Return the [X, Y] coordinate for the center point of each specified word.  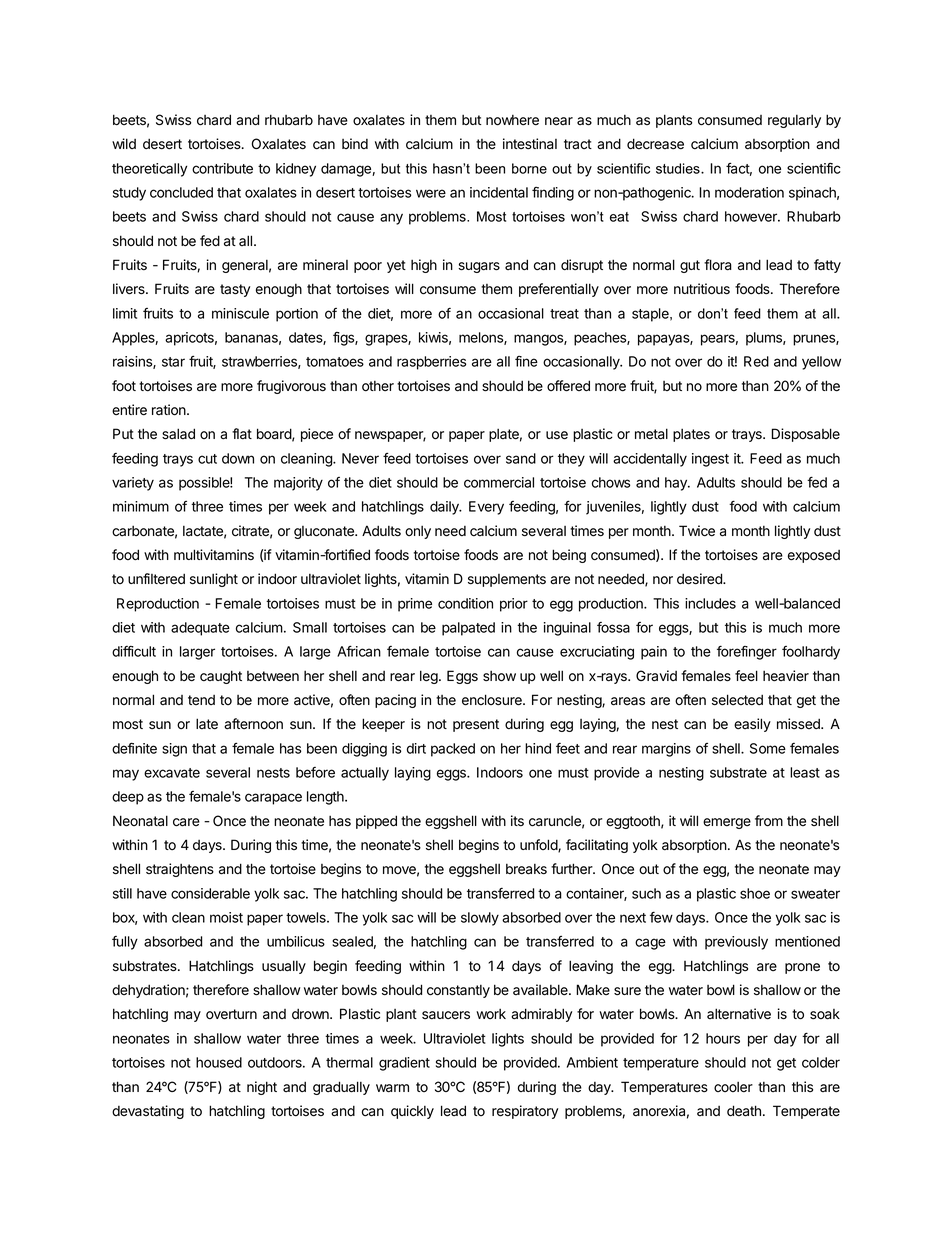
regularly [794, 121]
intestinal [530, 144]
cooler [733, 1087]
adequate [200, 629]
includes [710, 603]
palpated [468, 629]
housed [219, 1062]
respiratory [525, 1112]
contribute [222, 168]
